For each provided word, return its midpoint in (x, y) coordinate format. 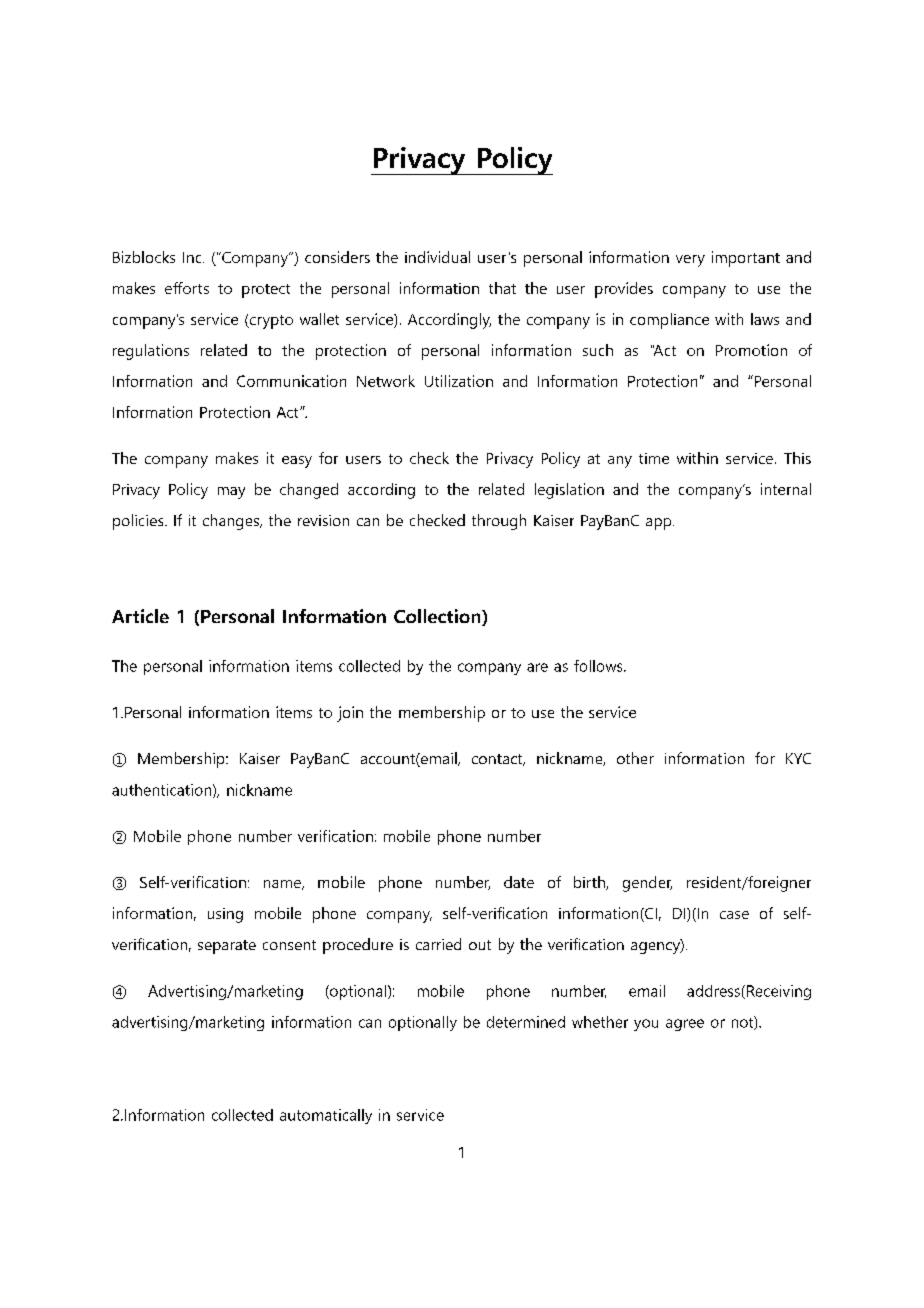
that (502, 288)
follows (599, 666)
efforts (187, 288)
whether (600, 1022)
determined (526, 1022)
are (537, 667)
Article (140, 616)
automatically (326, 1116)
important (746, 259)
